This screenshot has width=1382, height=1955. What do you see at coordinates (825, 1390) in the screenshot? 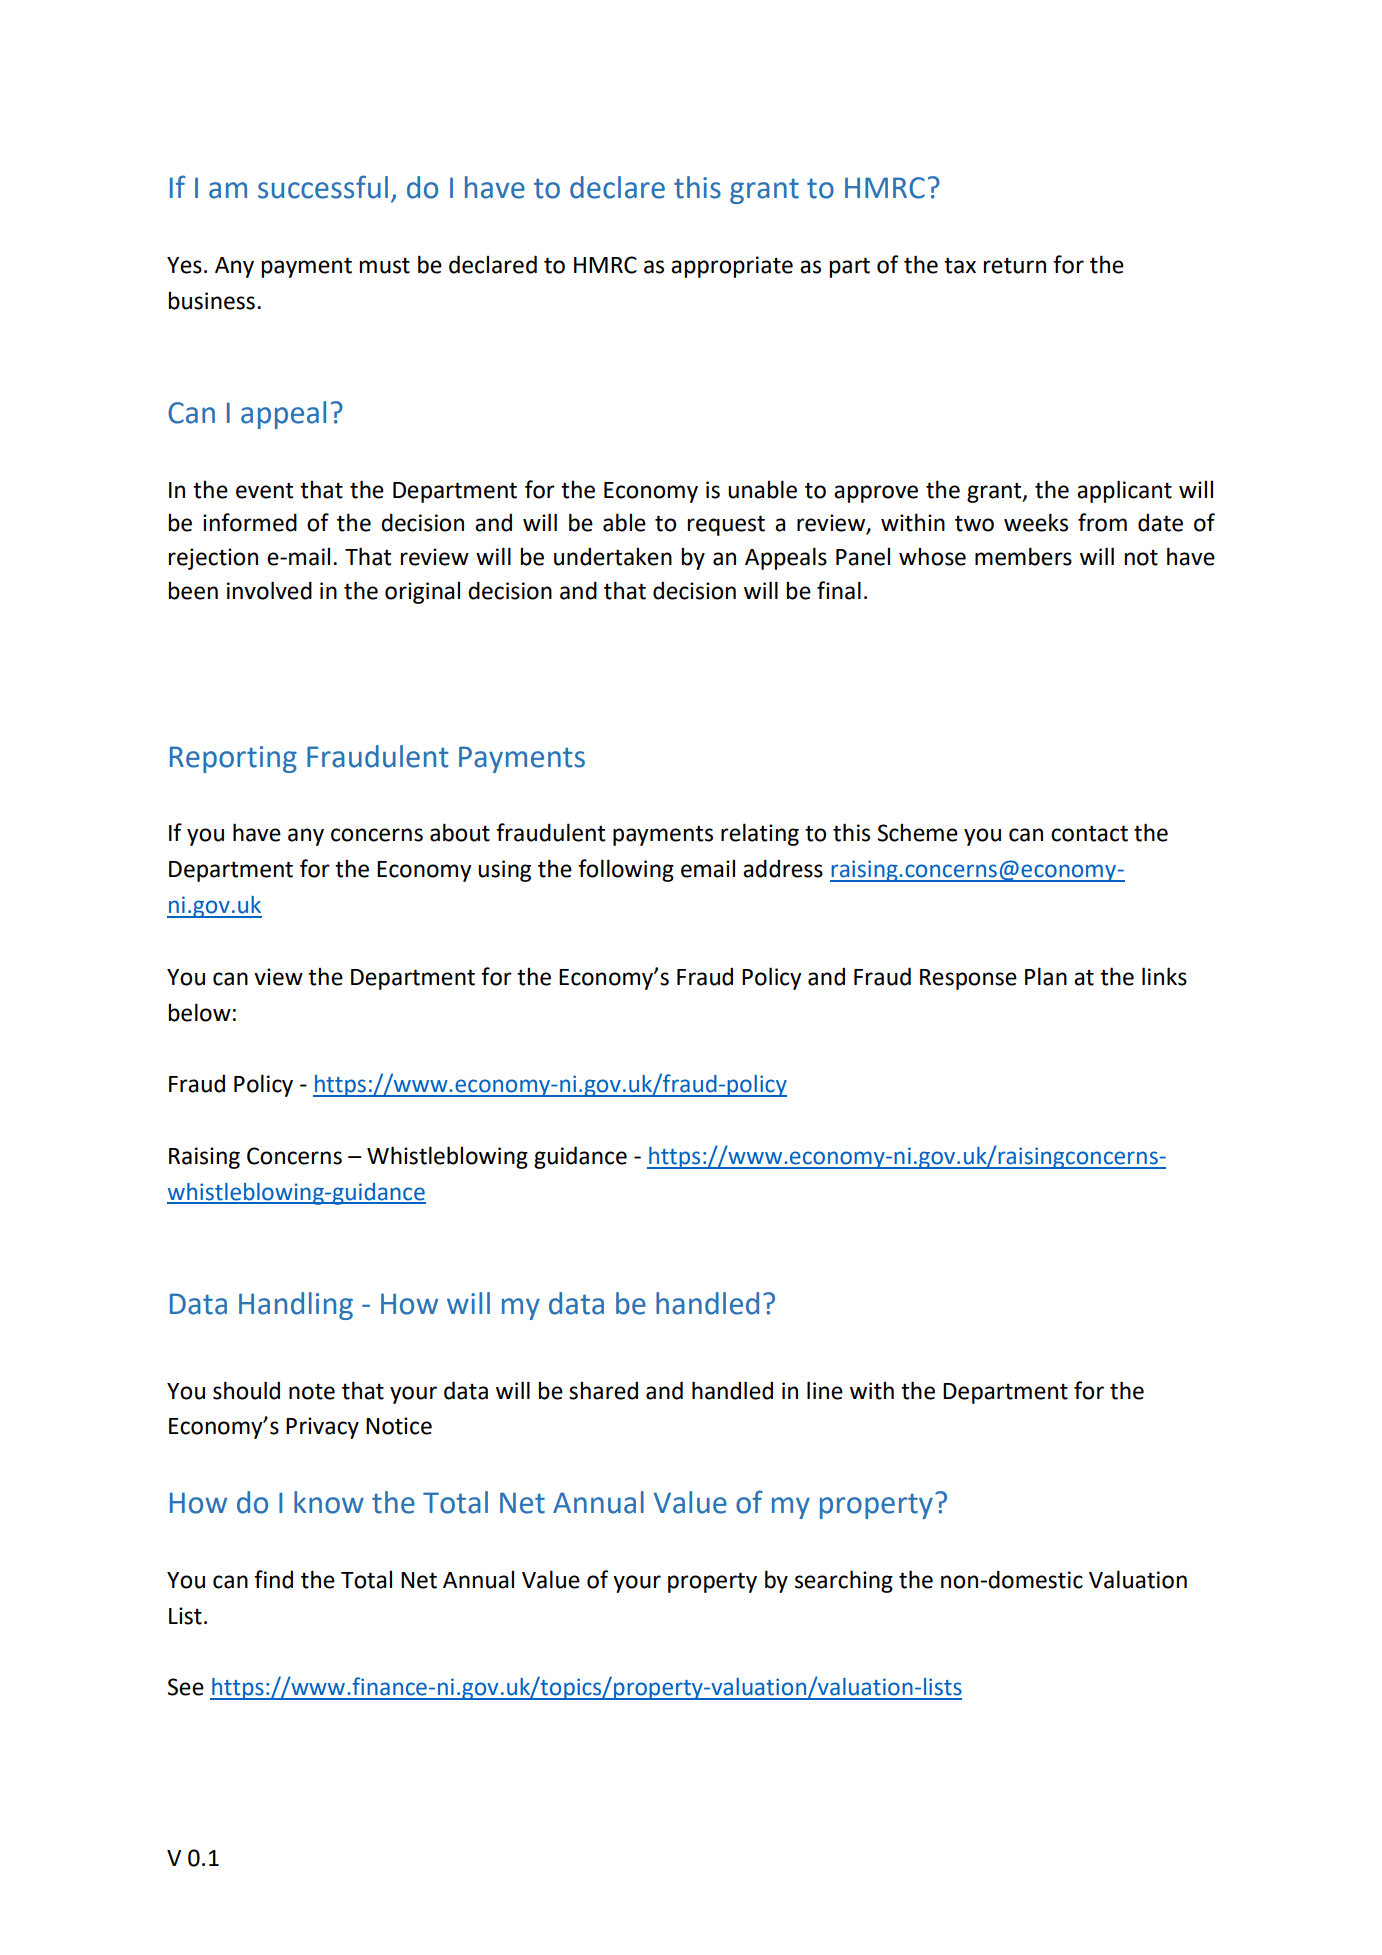
I see `line` at bounding box center [825, 1390].
